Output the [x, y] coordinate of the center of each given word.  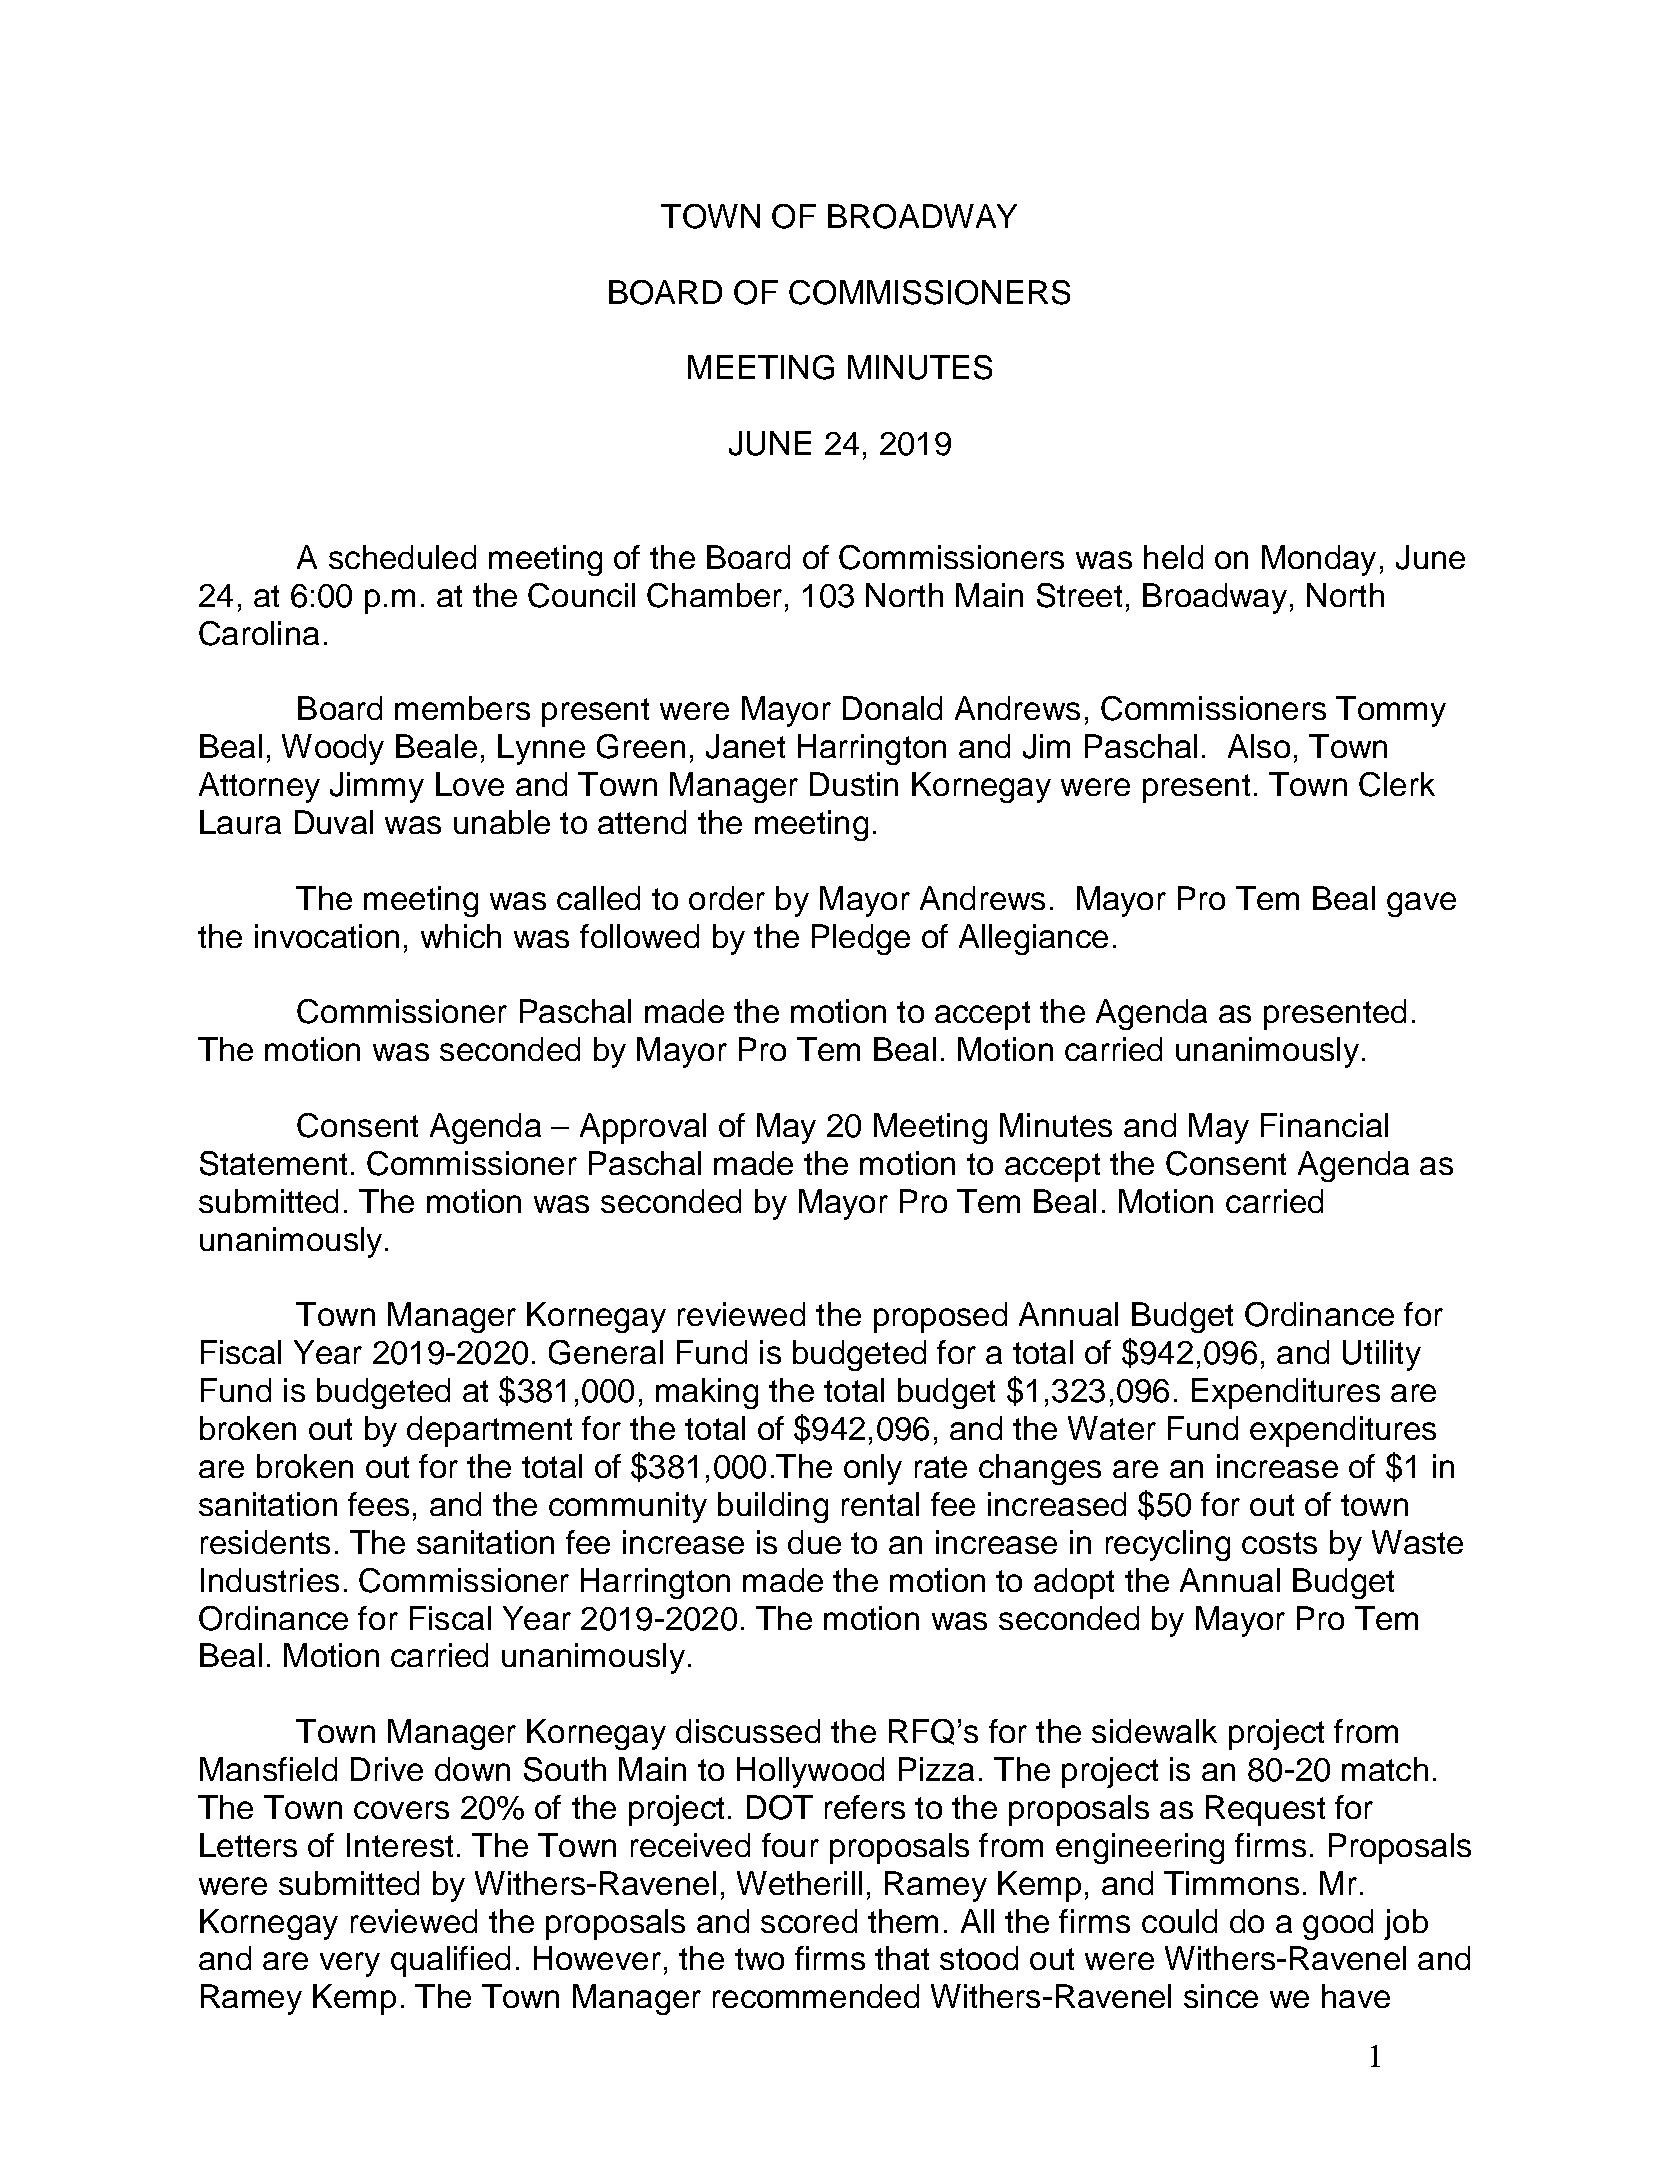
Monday [1319, 560]
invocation [327, 936]
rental [880, 1504]
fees [378, 1504]
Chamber [714, 595]
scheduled [402, 557]
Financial [1324, 1125]
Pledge [861, 939]
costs [1279, 1543]
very [350, 1964]
